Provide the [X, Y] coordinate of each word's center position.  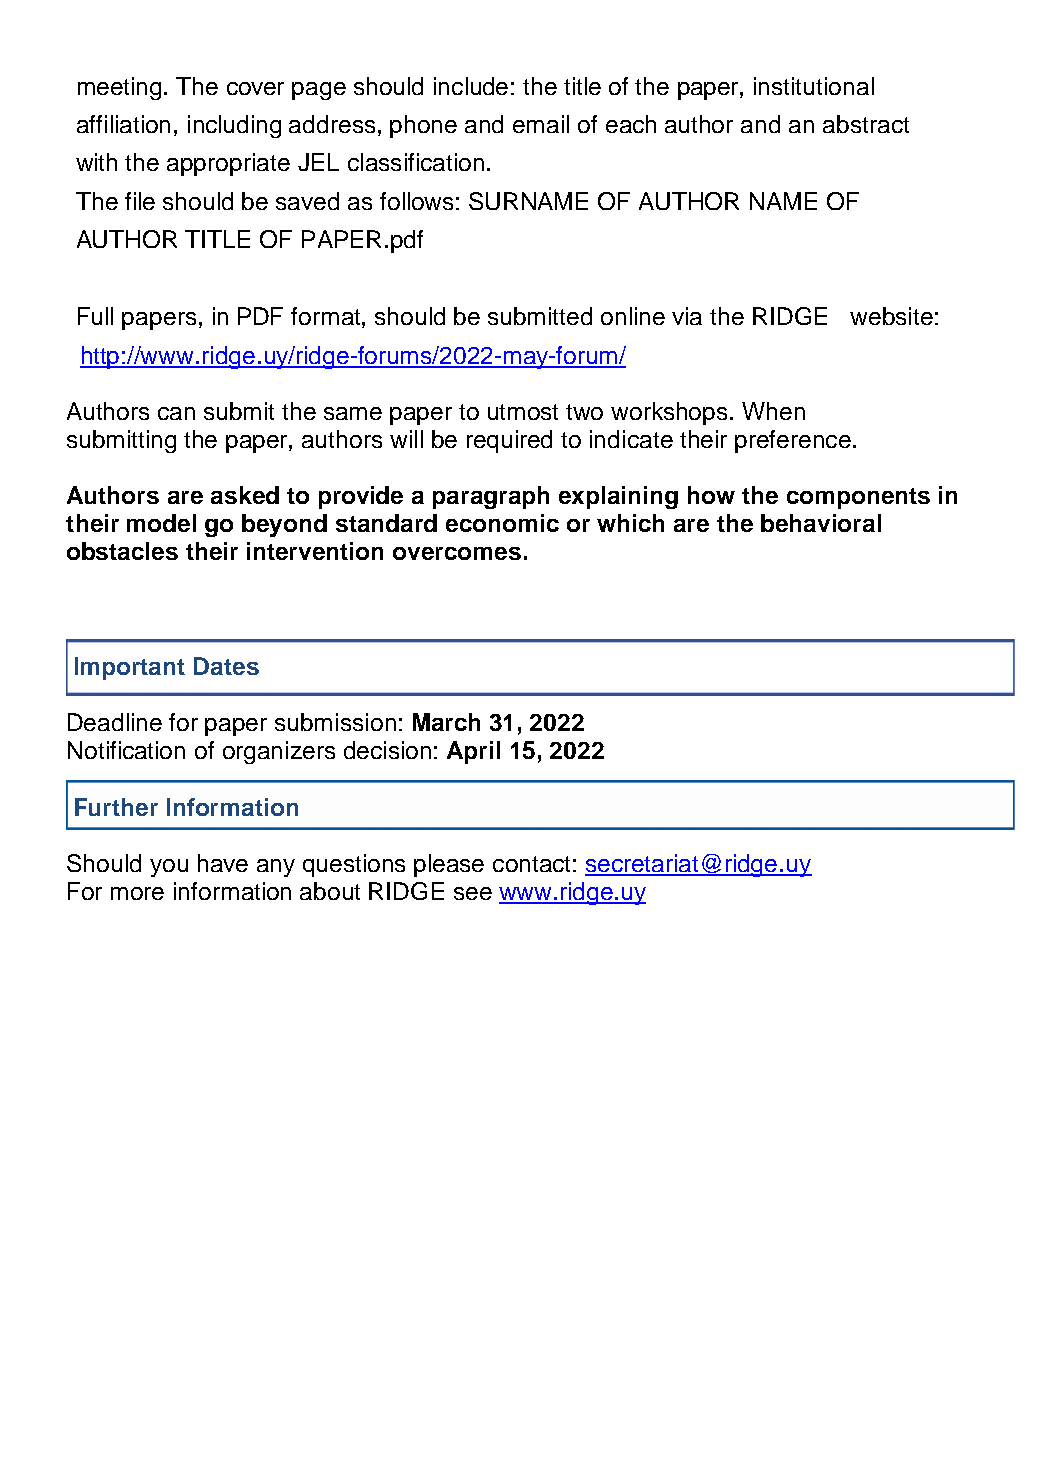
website [891, 316]
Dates [226, 666]
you [169, 868]
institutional [814, 86]
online [633, 316]
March [446, 722]
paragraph [491, 497]
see [473, 893]
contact [531, 864]
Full [95, 316]
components [858, 498]
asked [245, 495]
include [471, 86]
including [234, 126]
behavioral [821, 523]
